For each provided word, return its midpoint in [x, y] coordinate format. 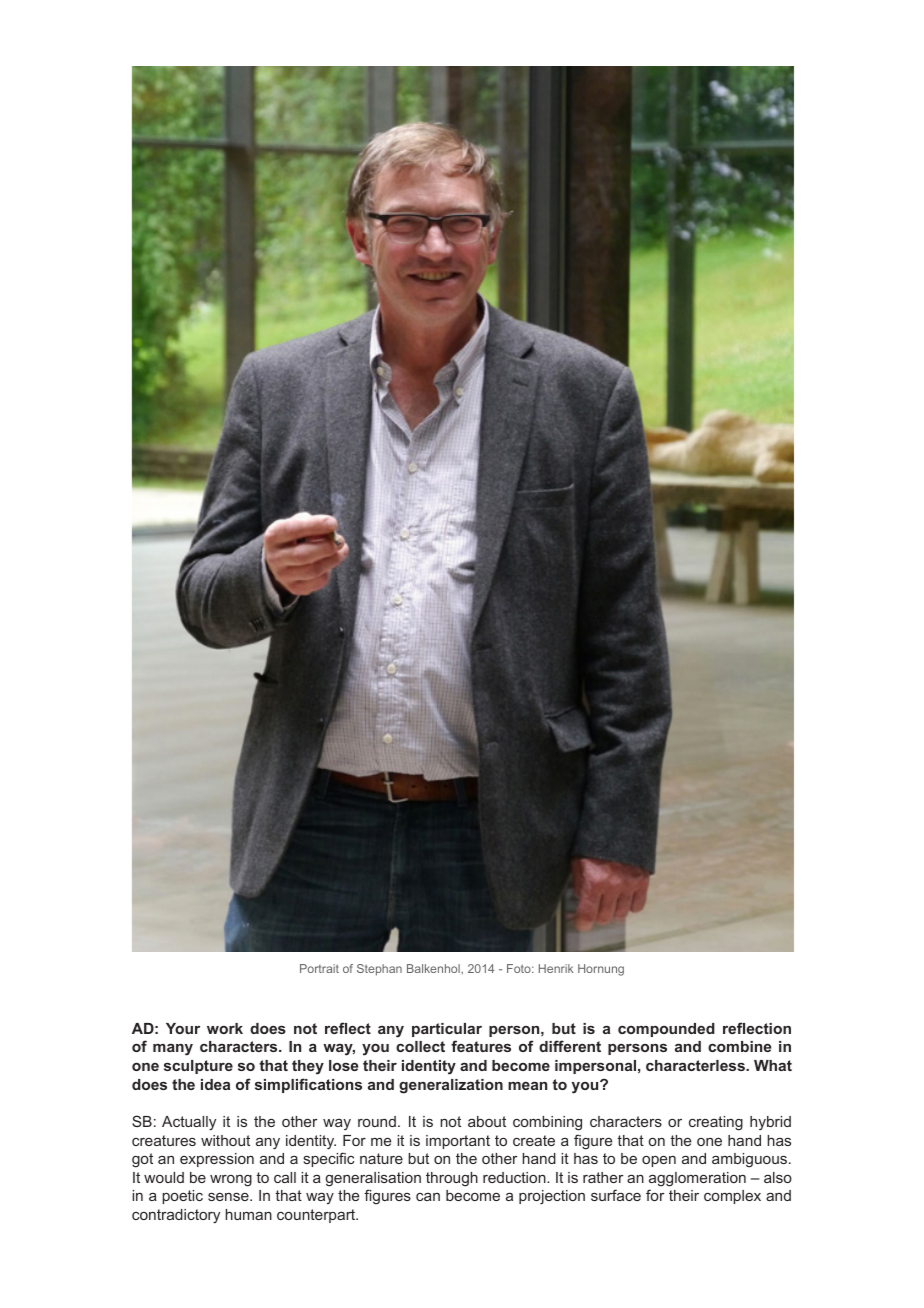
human [248, 1214]
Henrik [556, 968]
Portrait [319, 968]
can [428, 1197]
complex [732, 1197]
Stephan [379, 970]
